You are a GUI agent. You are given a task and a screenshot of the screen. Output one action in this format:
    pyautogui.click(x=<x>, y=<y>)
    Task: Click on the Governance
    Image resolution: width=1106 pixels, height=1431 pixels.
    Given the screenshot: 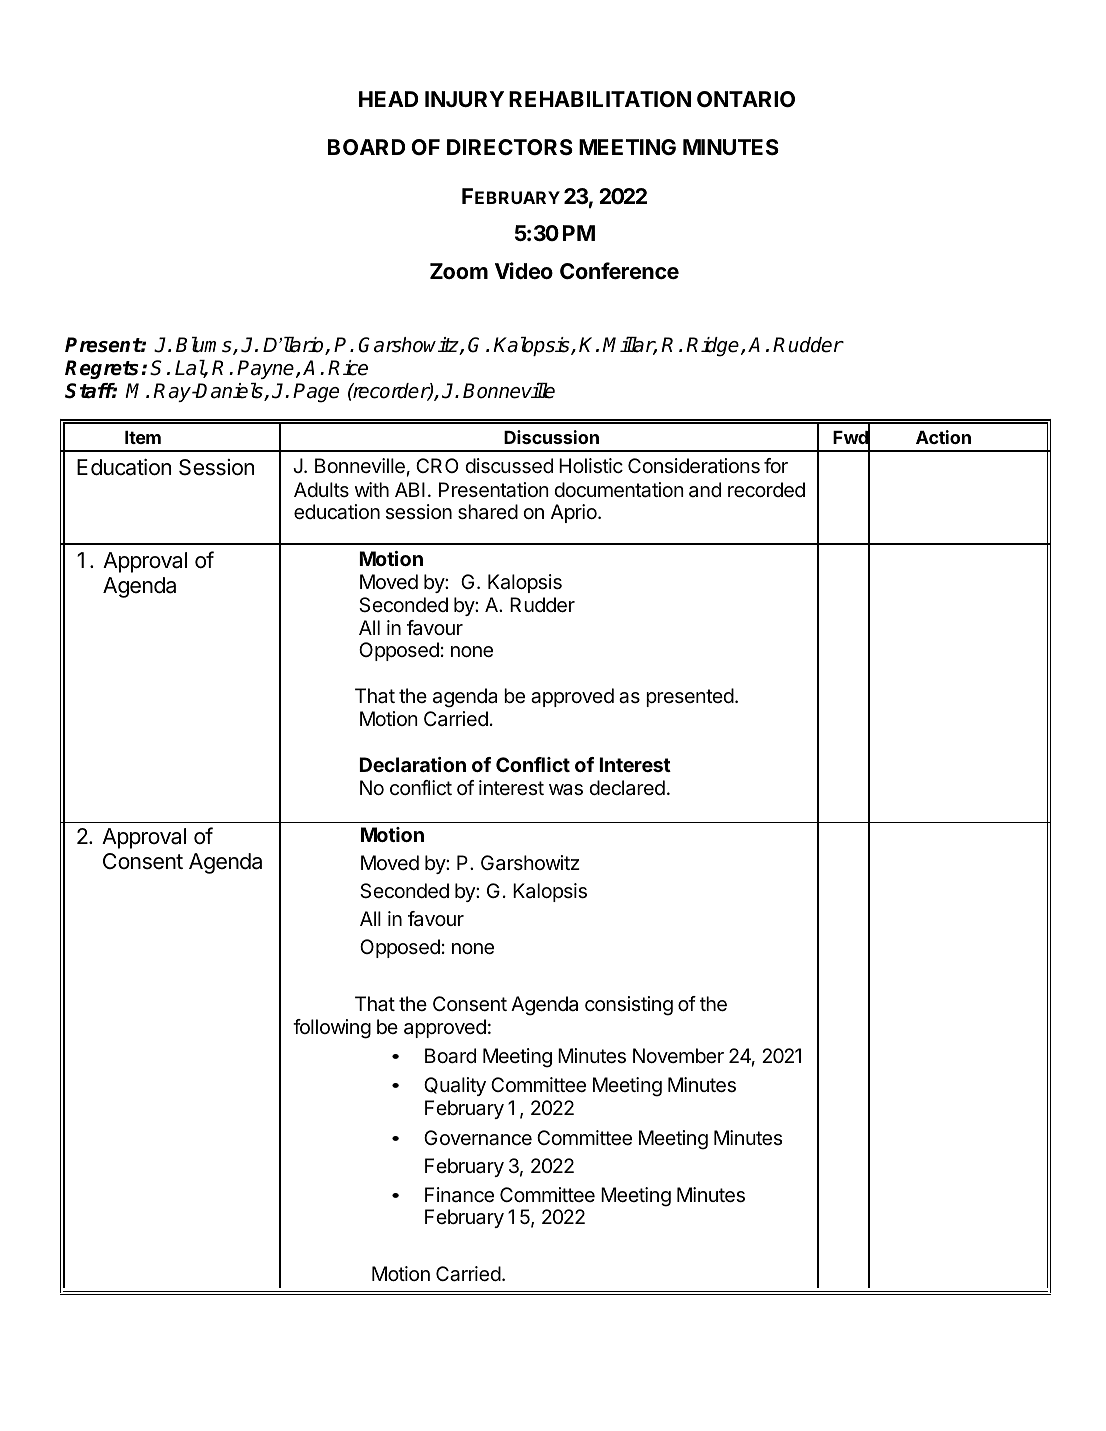 What is the action you would take?
    pyautogui.click(x=478, y=1138)
